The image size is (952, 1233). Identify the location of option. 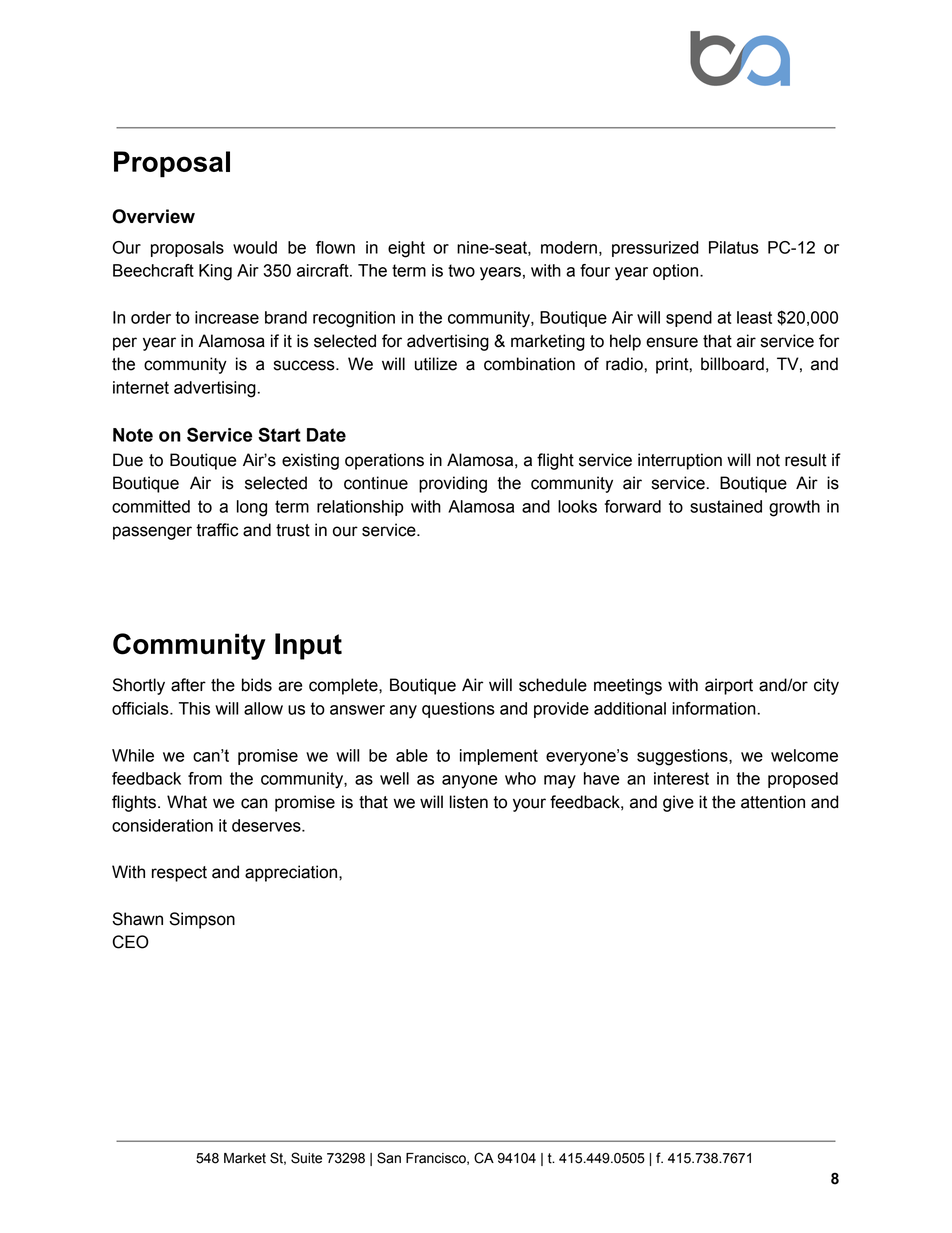
(677, 272).
